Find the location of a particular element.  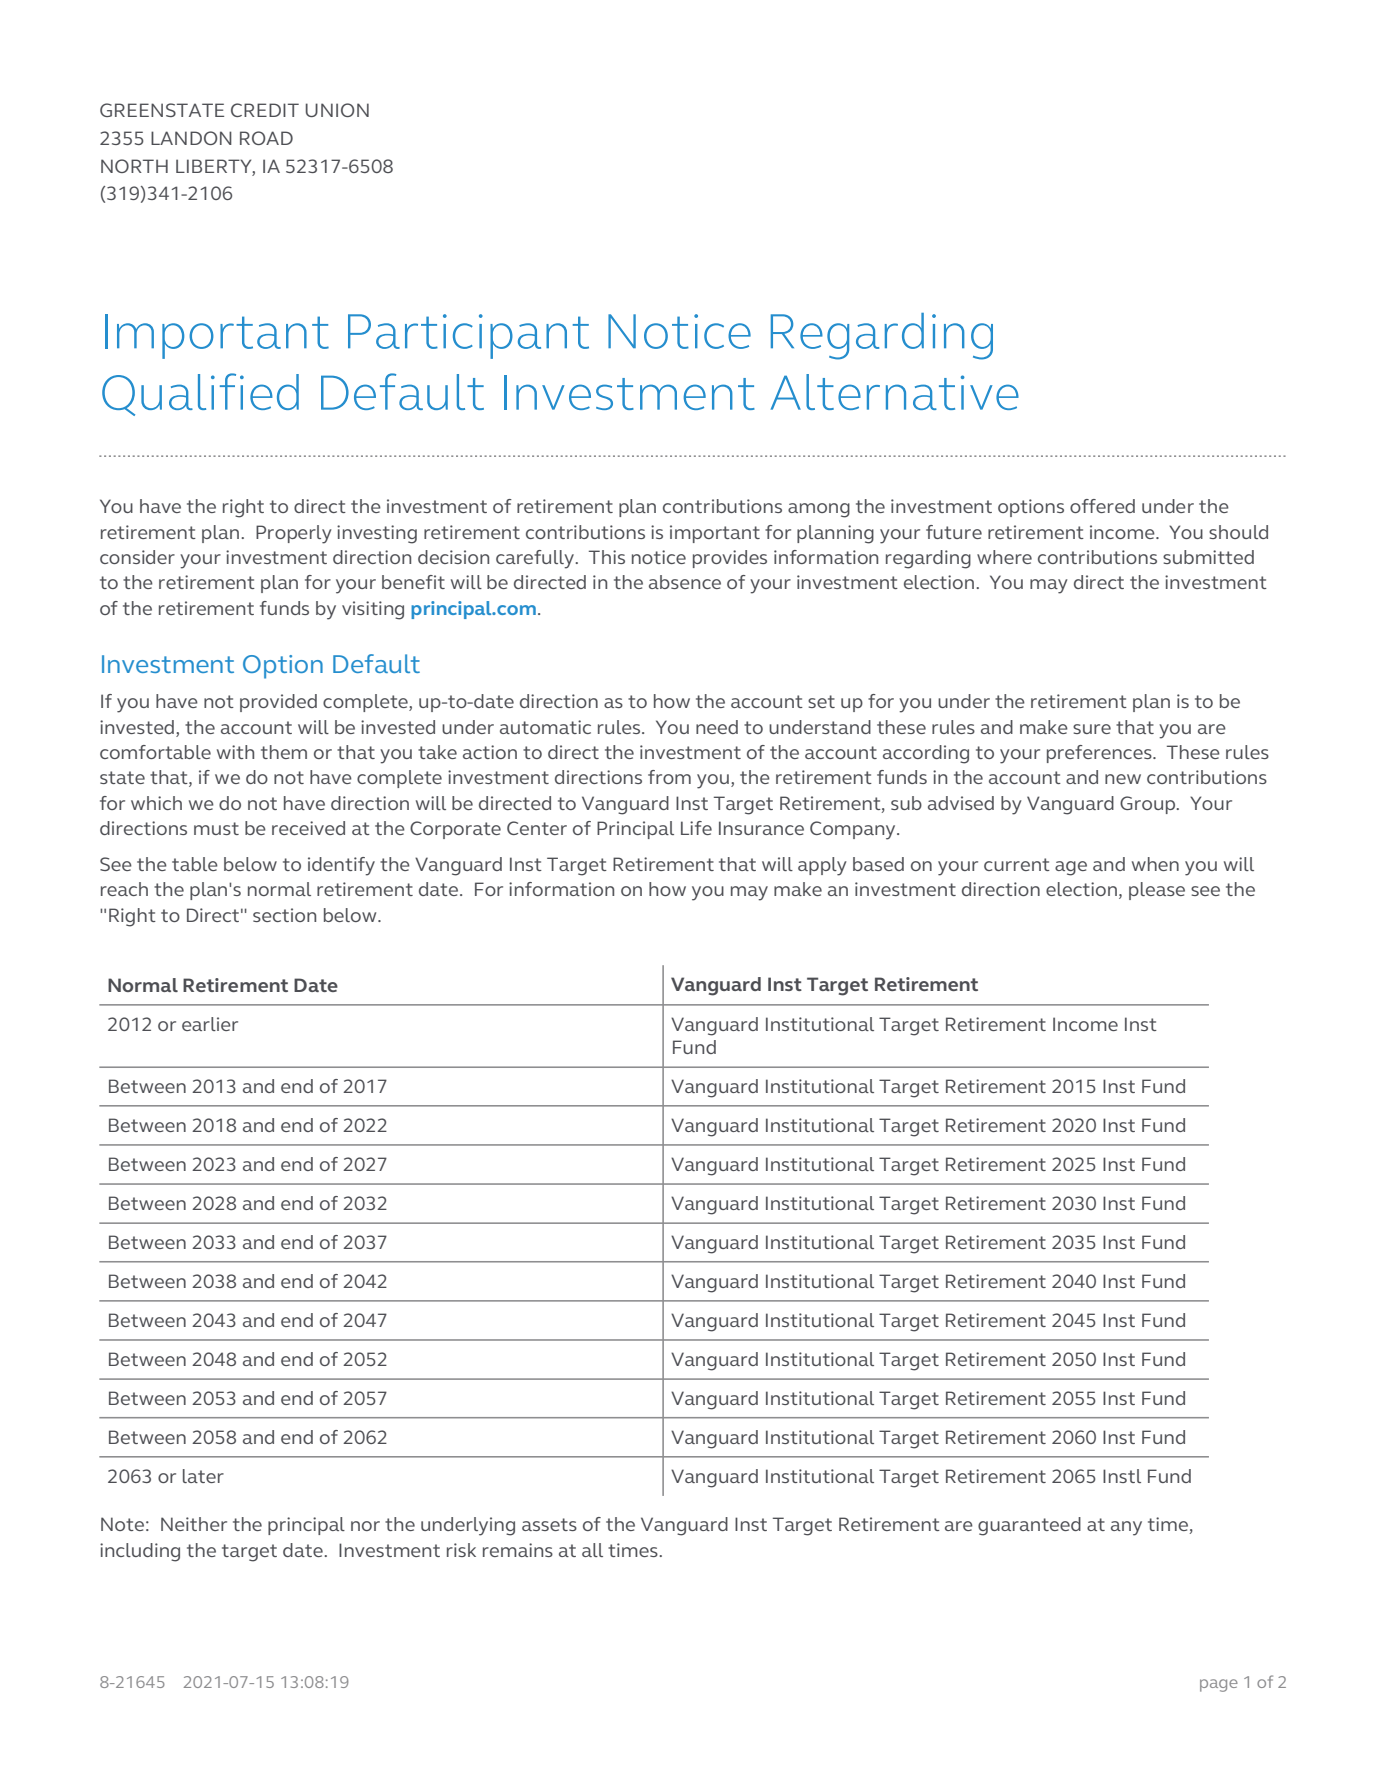

with is located at coordinates (235, 752).
